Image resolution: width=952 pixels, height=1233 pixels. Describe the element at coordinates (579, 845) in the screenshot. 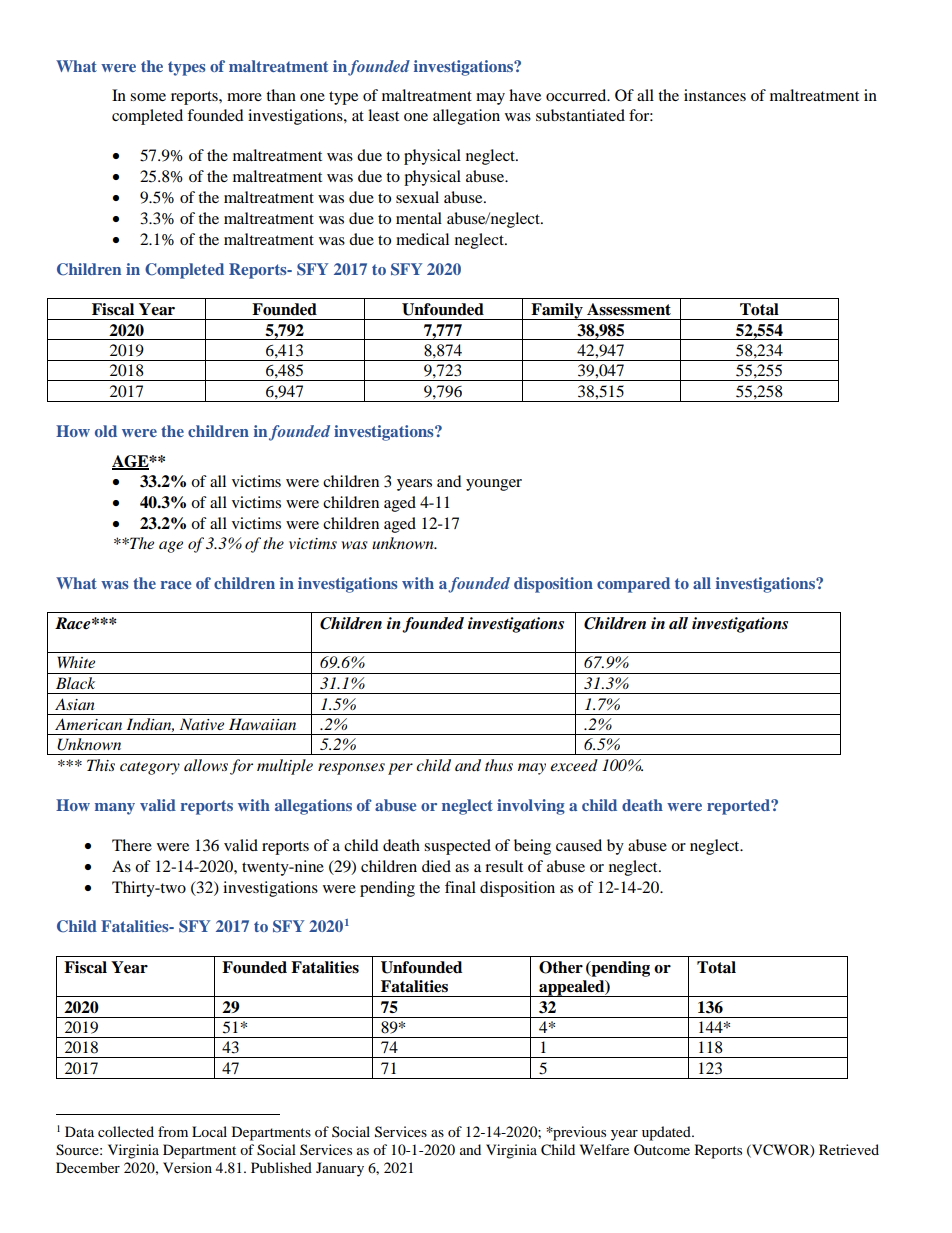

I see `caused` at that location.
